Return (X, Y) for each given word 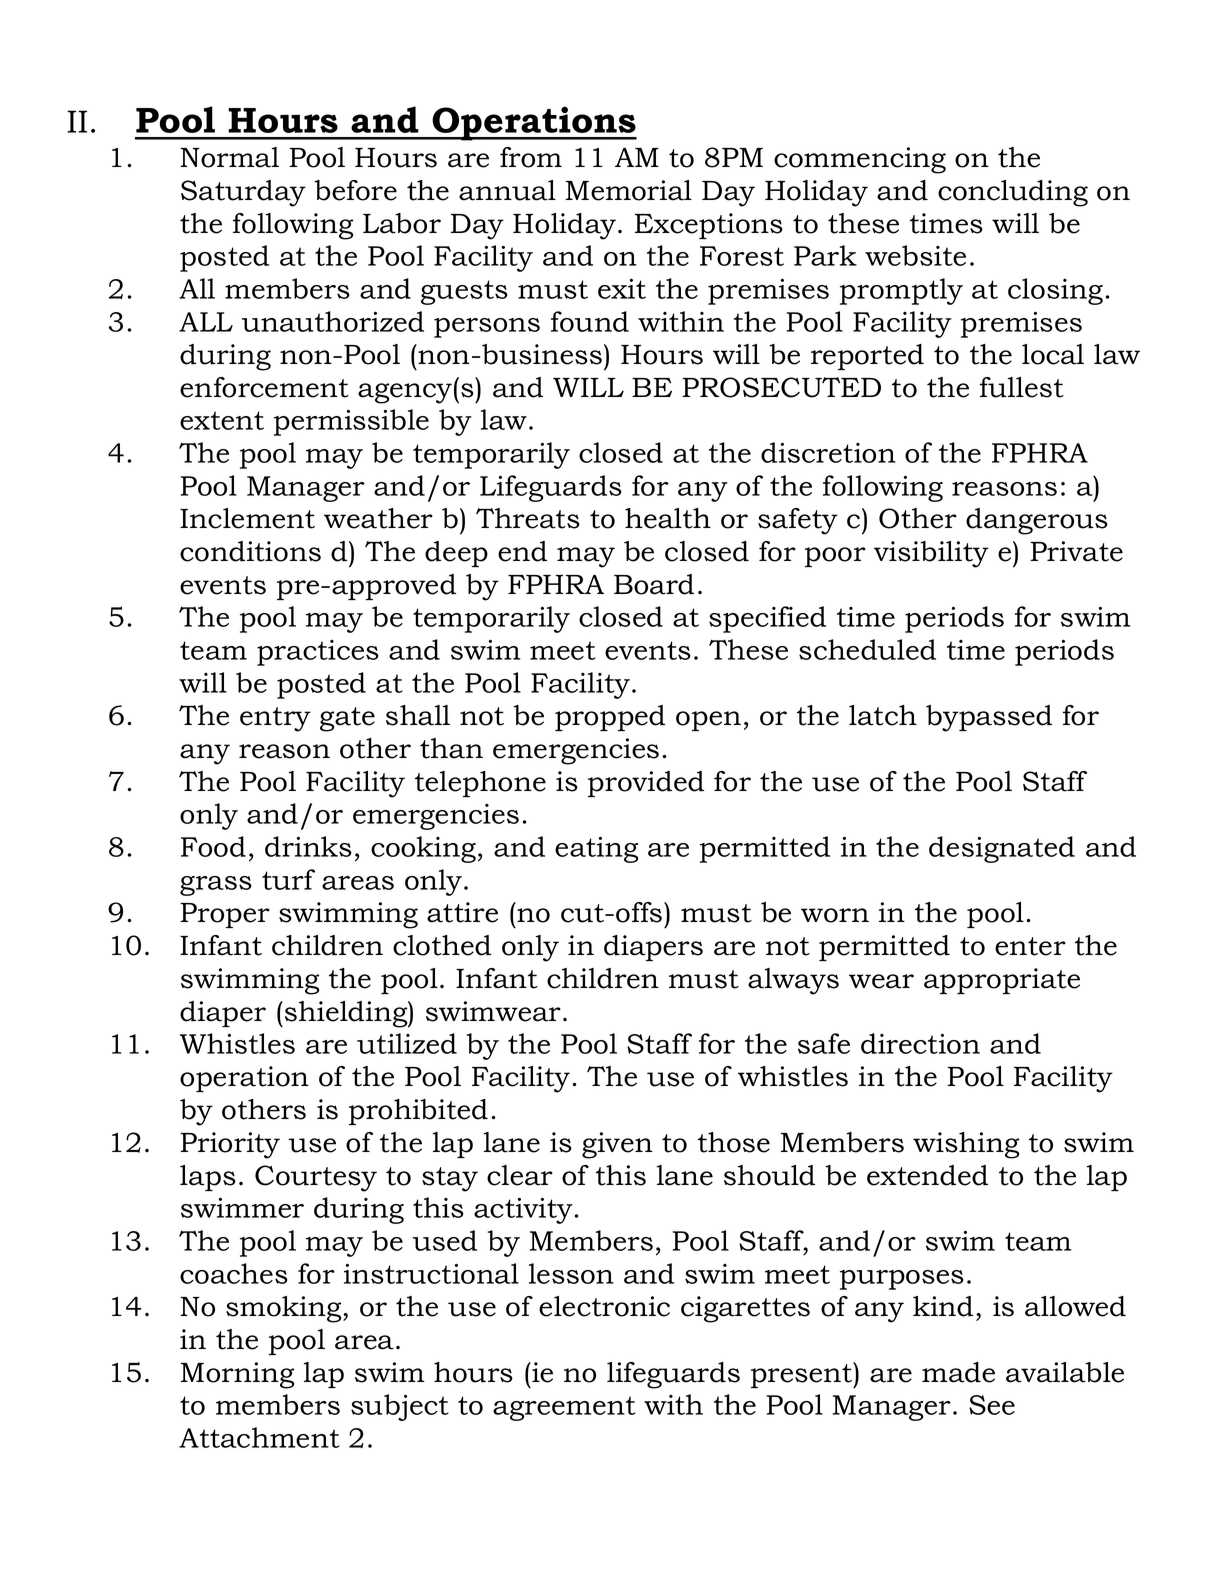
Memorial (628, 190)
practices (318, 653)
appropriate (1002, 981)
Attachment (259, 1437)
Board (654, 584)
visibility (931, 554)
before (355, 190)
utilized (407, 1043)
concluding (1013, 193)
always (793, 981)
